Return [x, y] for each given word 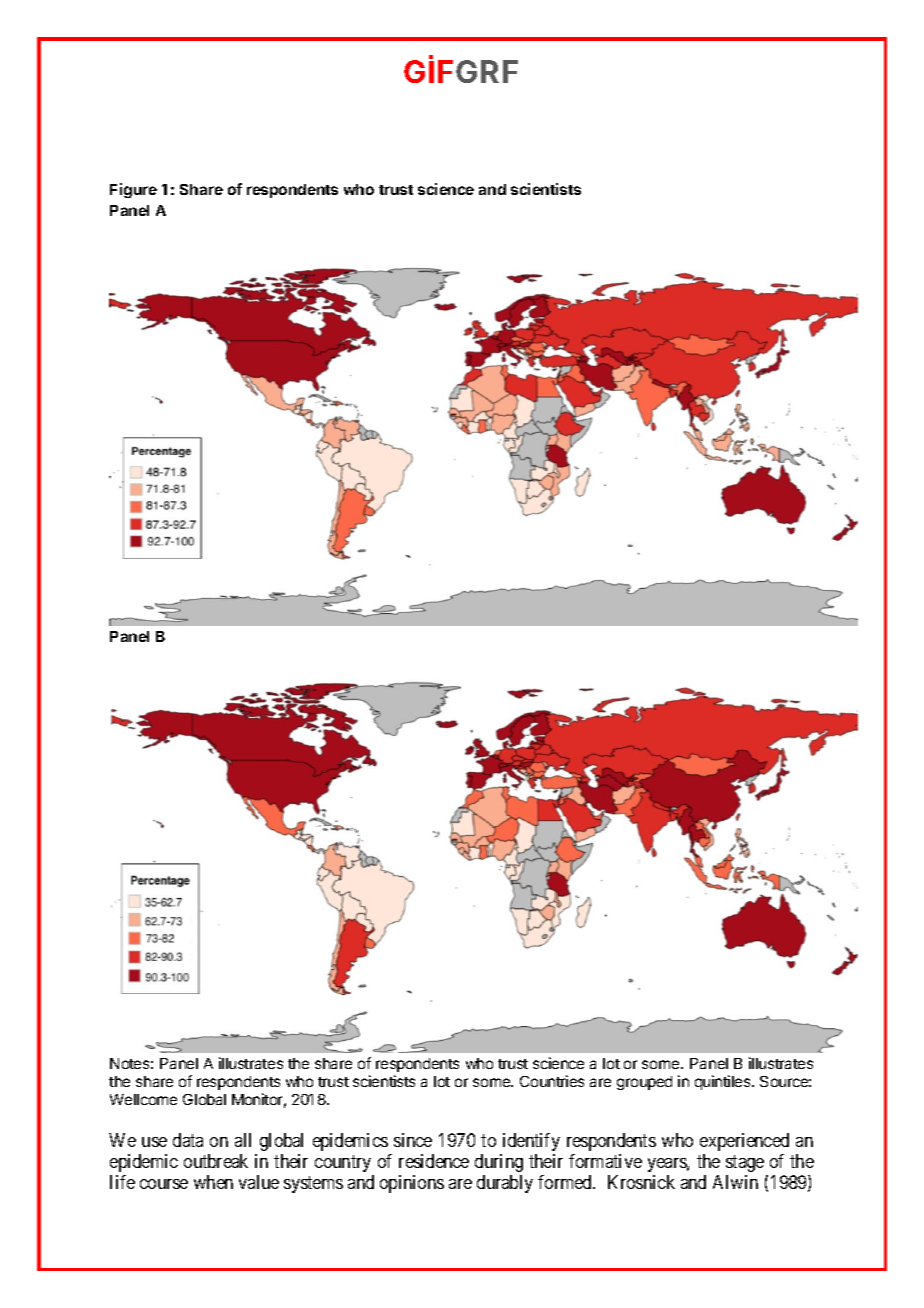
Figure [133, 190]
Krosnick [641, 1182]
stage [745, 1163]
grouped [644, 1083]
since [413, 1140]
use [154, 1142]
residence [434, 1161]
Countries [552, 1081]
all [243, 1140]
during [499, 1163]
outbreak [216, 1161]
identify [531, 1142]
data [188, 1140]
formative [605, 1161]
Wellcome [143, 1099]
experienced [744, 1142]
